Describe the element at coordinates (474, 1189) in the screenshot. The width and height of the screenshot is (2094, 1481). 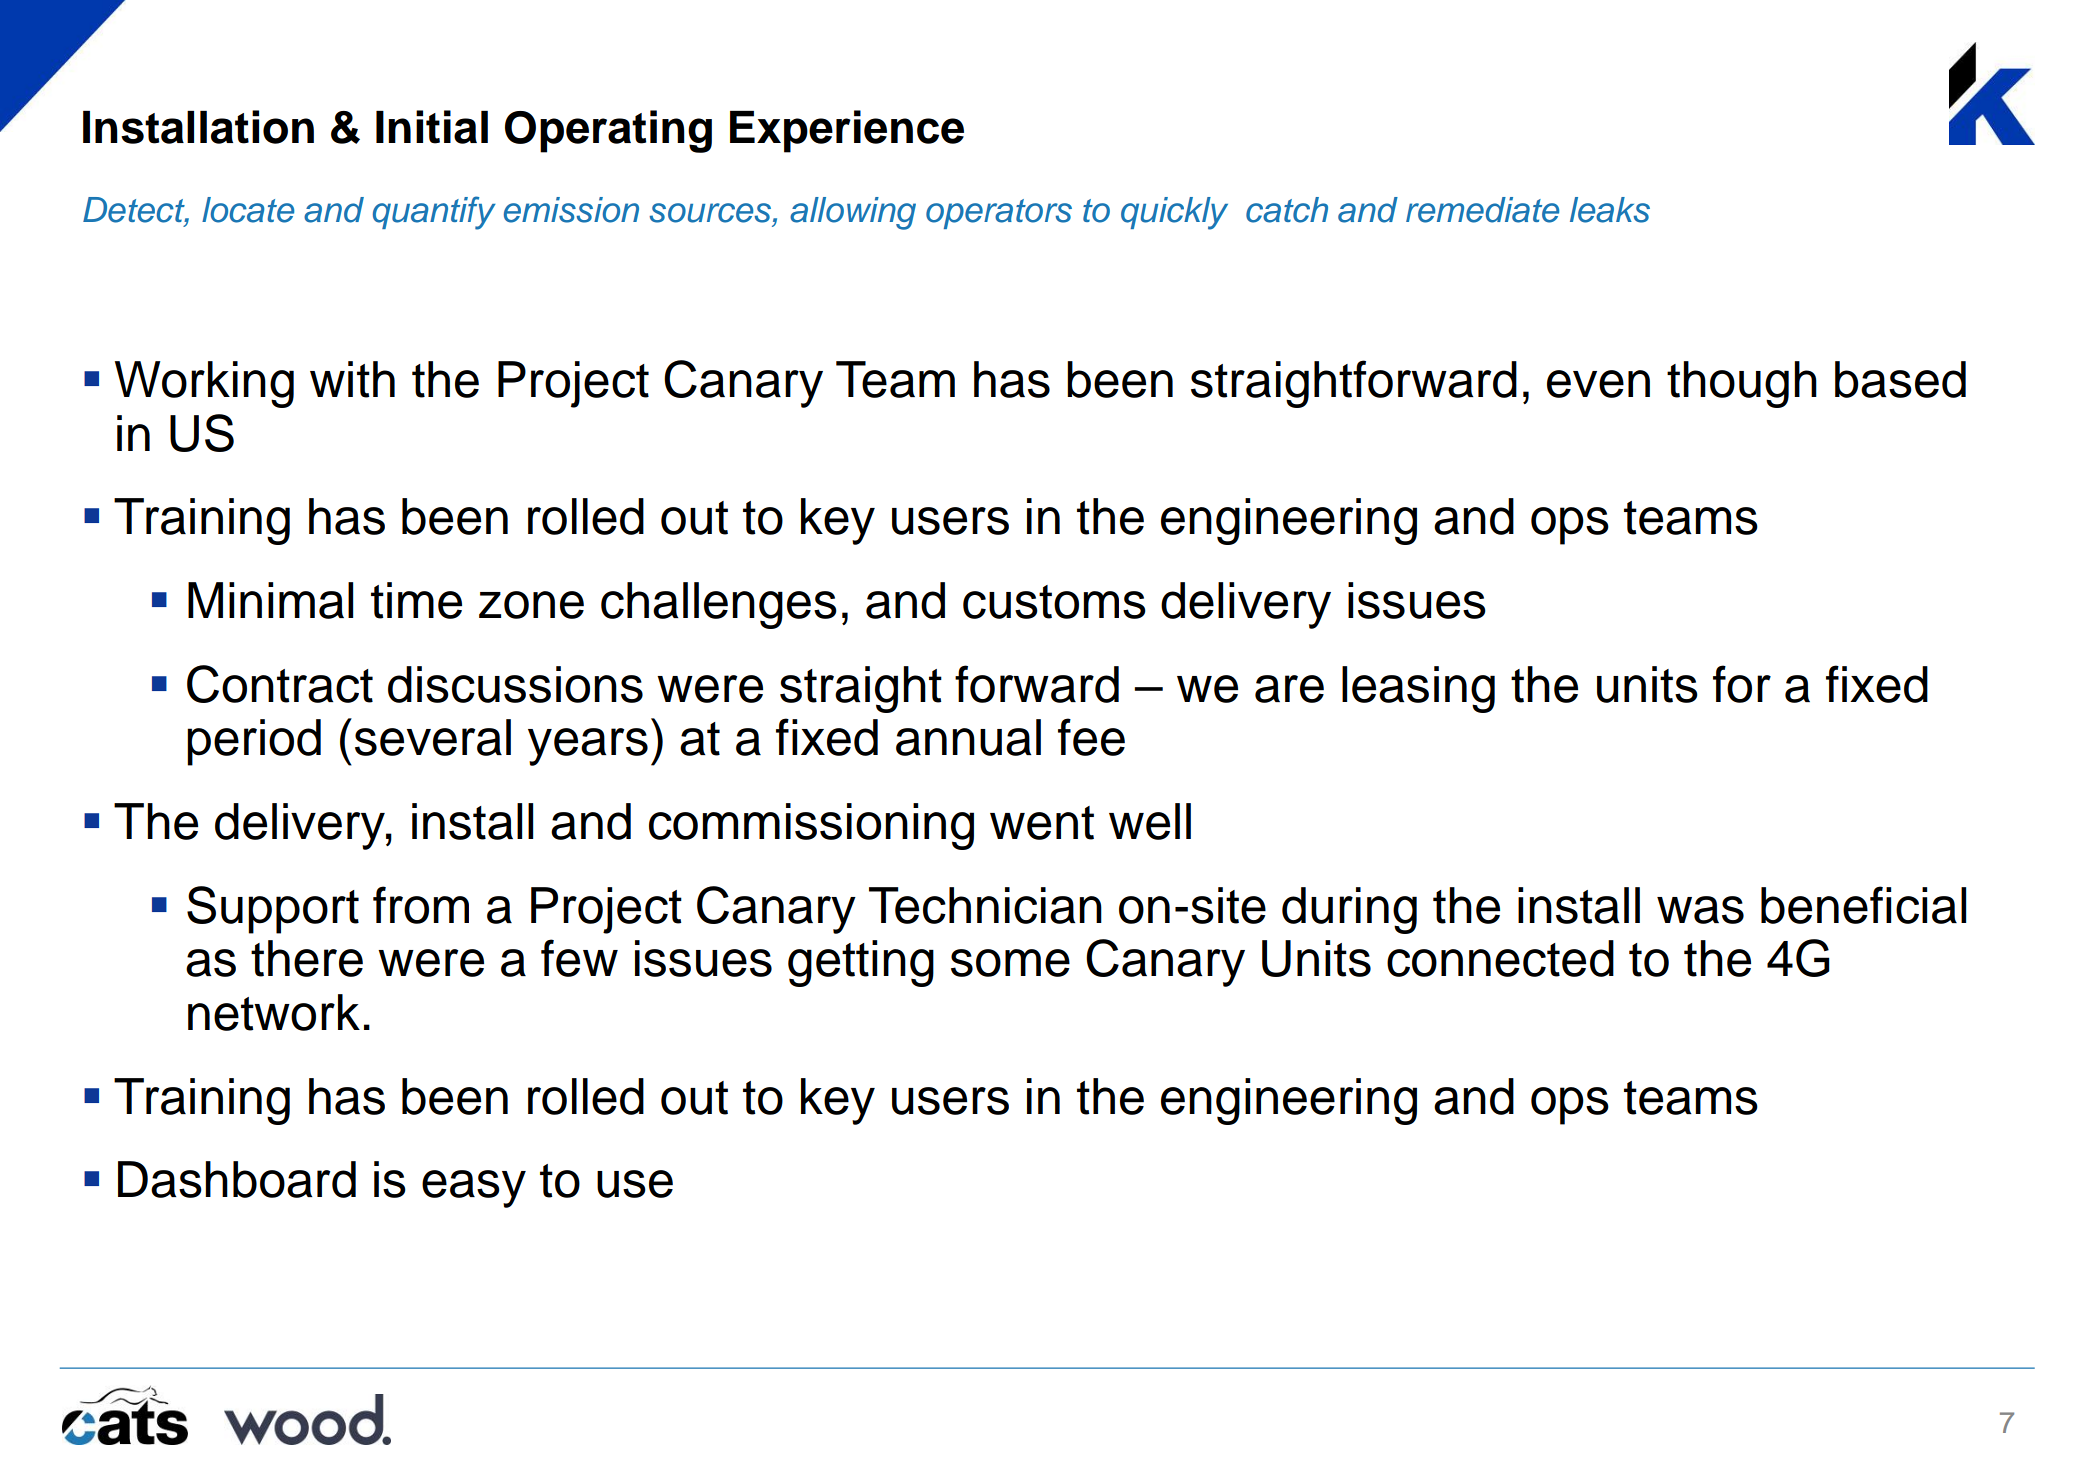
I see `easy` at that location.
